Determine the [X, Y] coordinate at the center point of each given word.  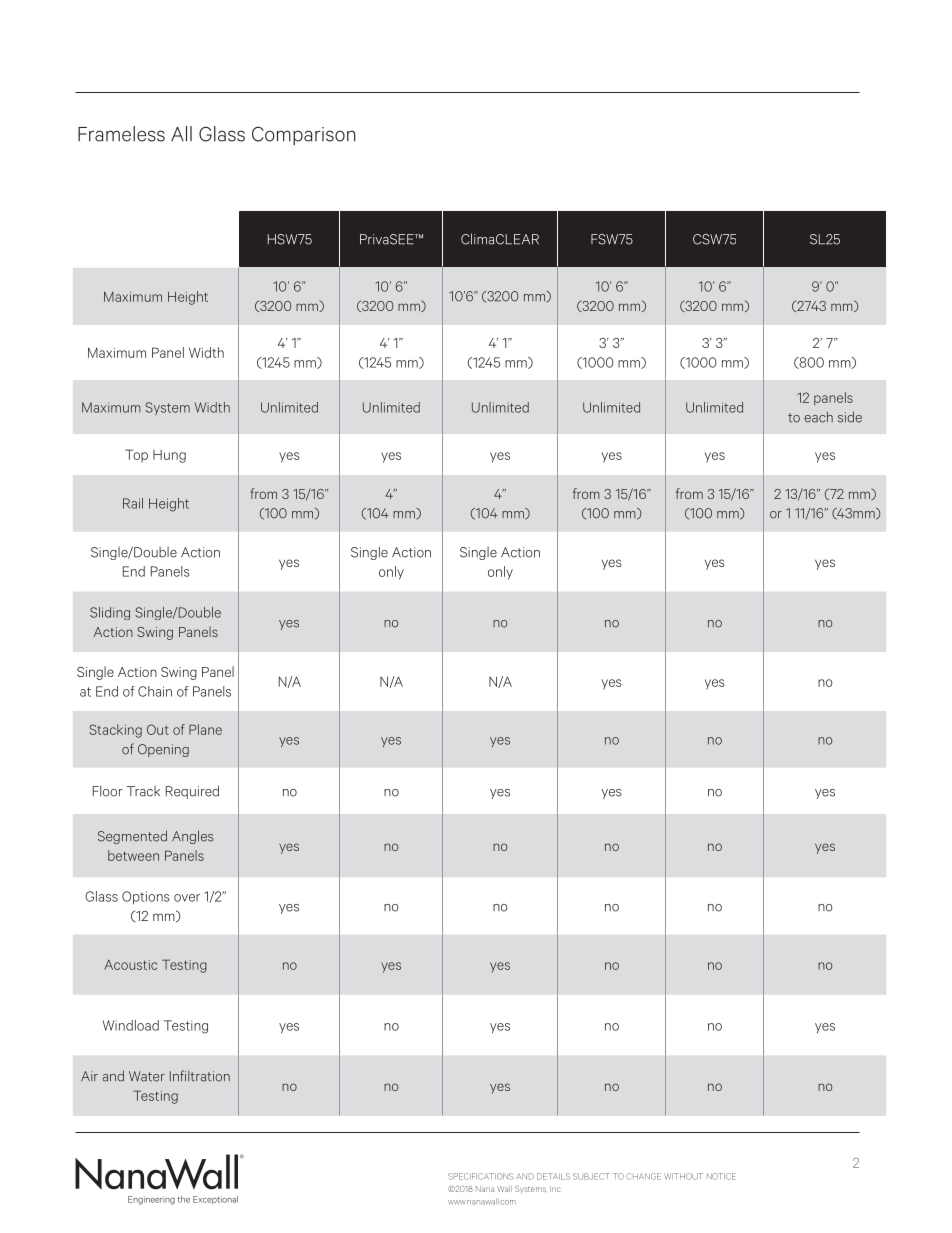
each [818, 417]
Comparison [304, 135]
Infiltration [200, 1076]
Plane [205, 729]
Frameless [121, 134]
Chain [155, 691]
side [850, 417]
